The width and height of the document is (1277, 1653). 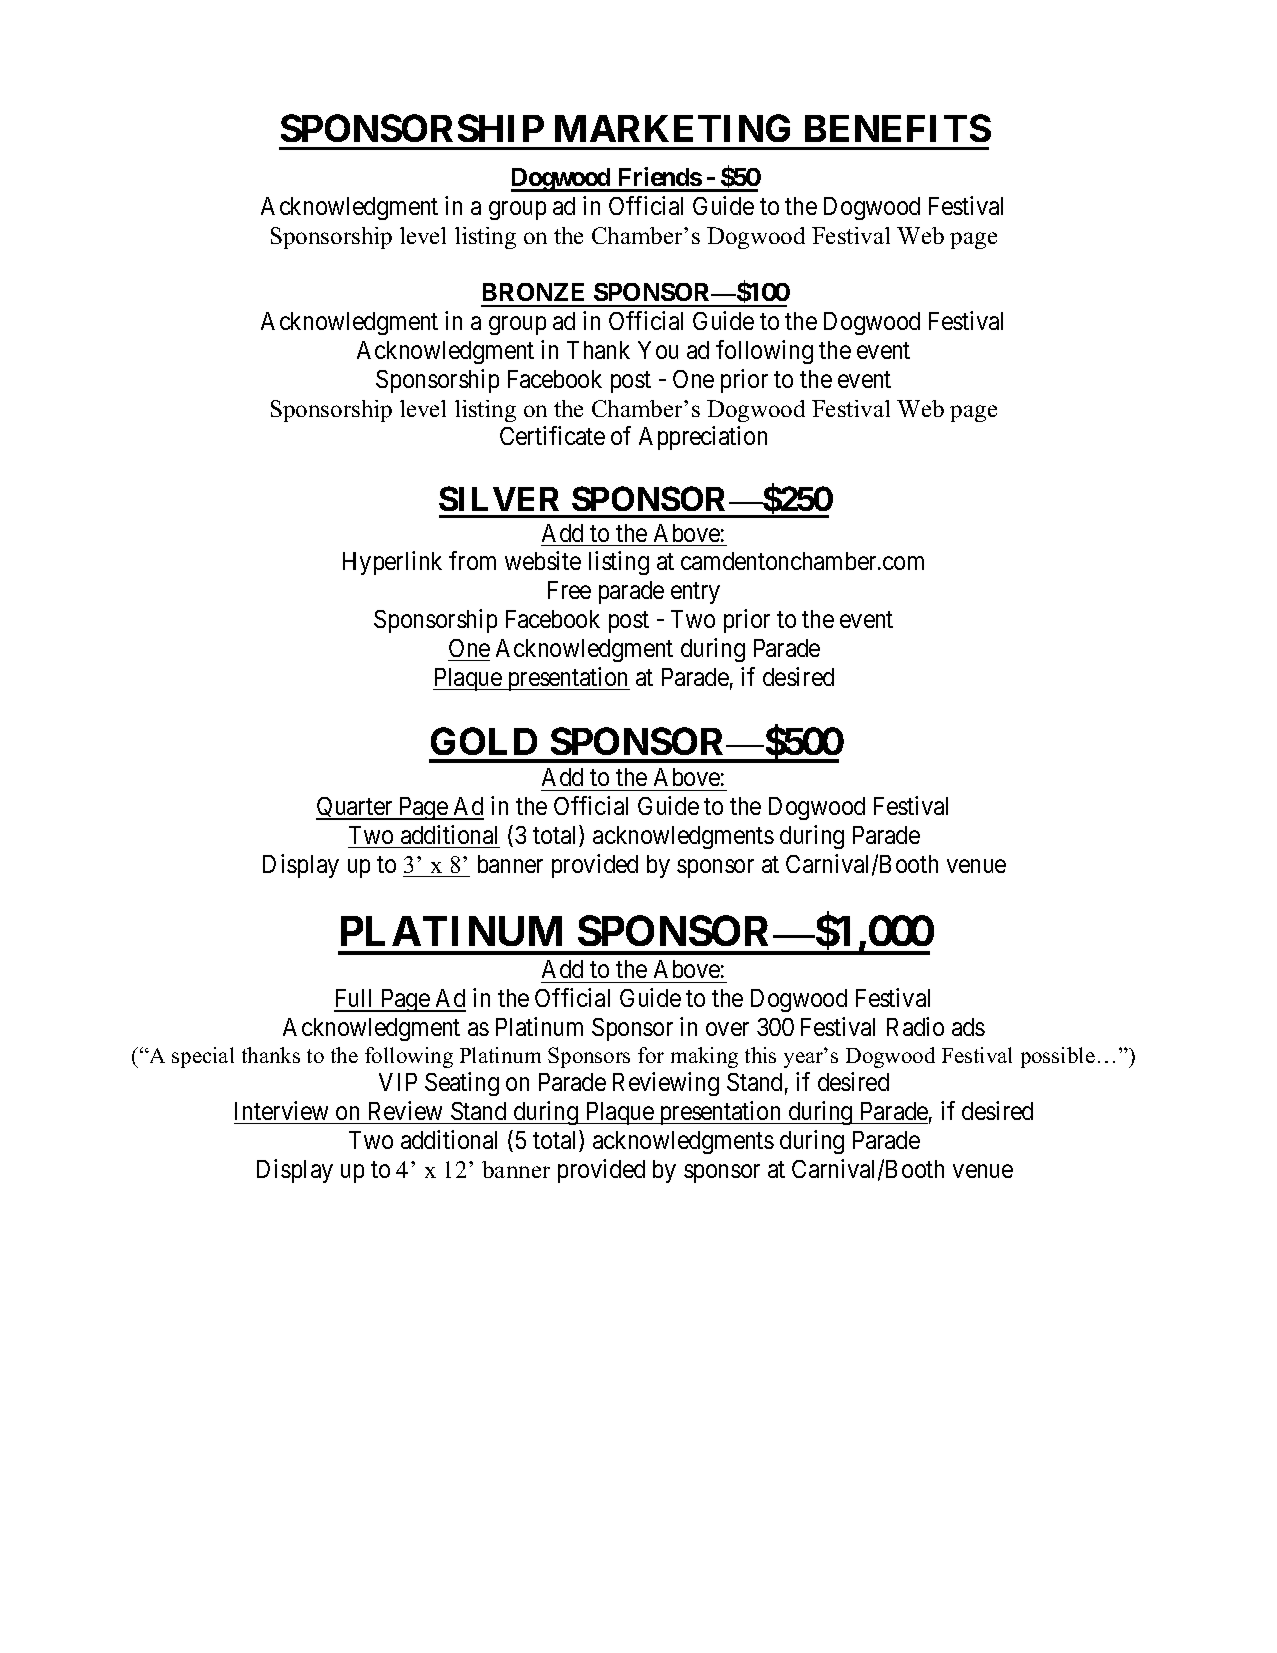 I want to click on over, so click(x=727, y=1029).
